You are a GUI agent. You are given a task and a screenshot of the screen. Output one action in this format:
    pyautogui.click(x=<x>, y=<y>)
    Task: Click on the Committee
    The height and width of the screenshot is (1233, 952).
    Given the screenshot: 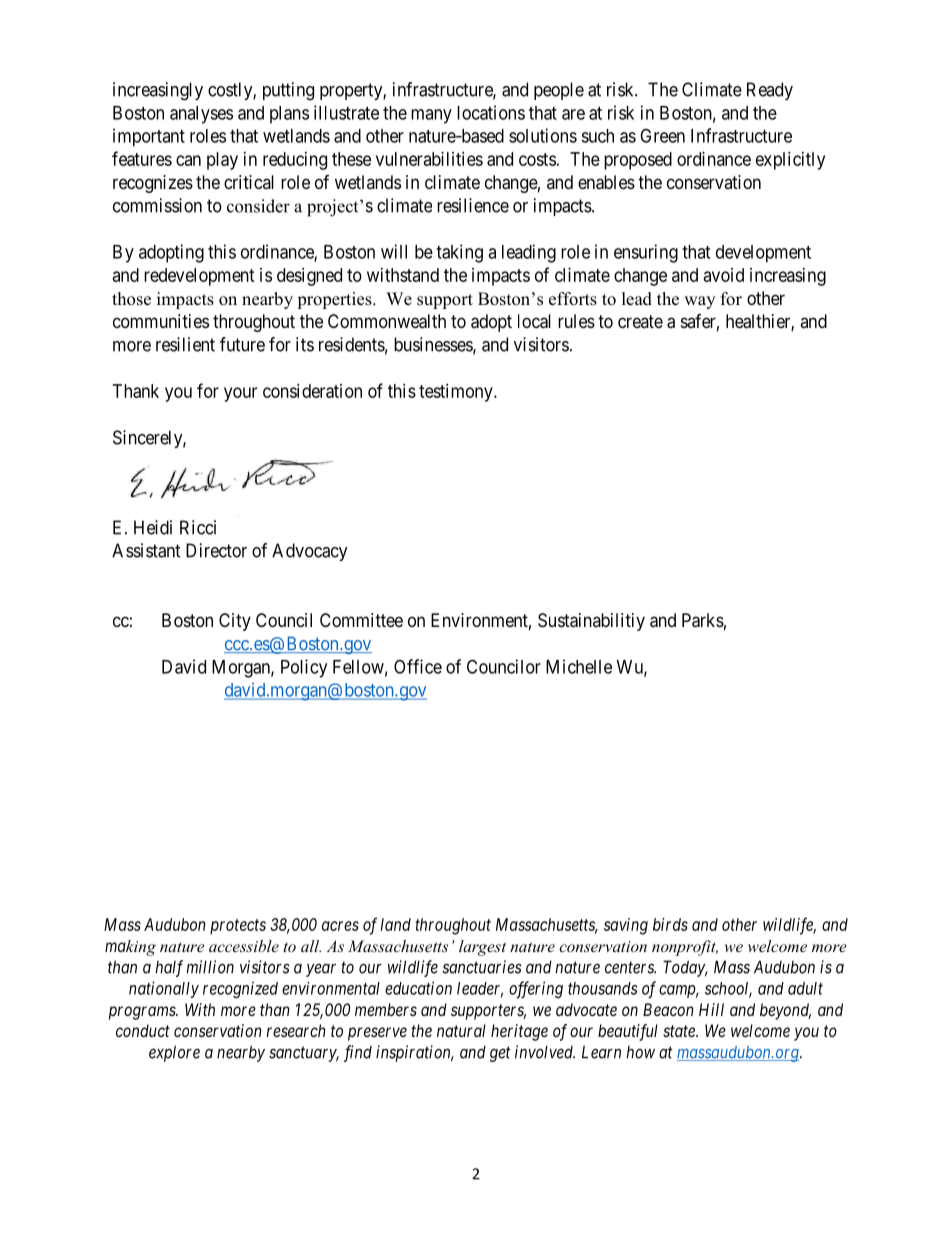 What is the action you would take?
    pyautogui.click(x=361, y=620)
